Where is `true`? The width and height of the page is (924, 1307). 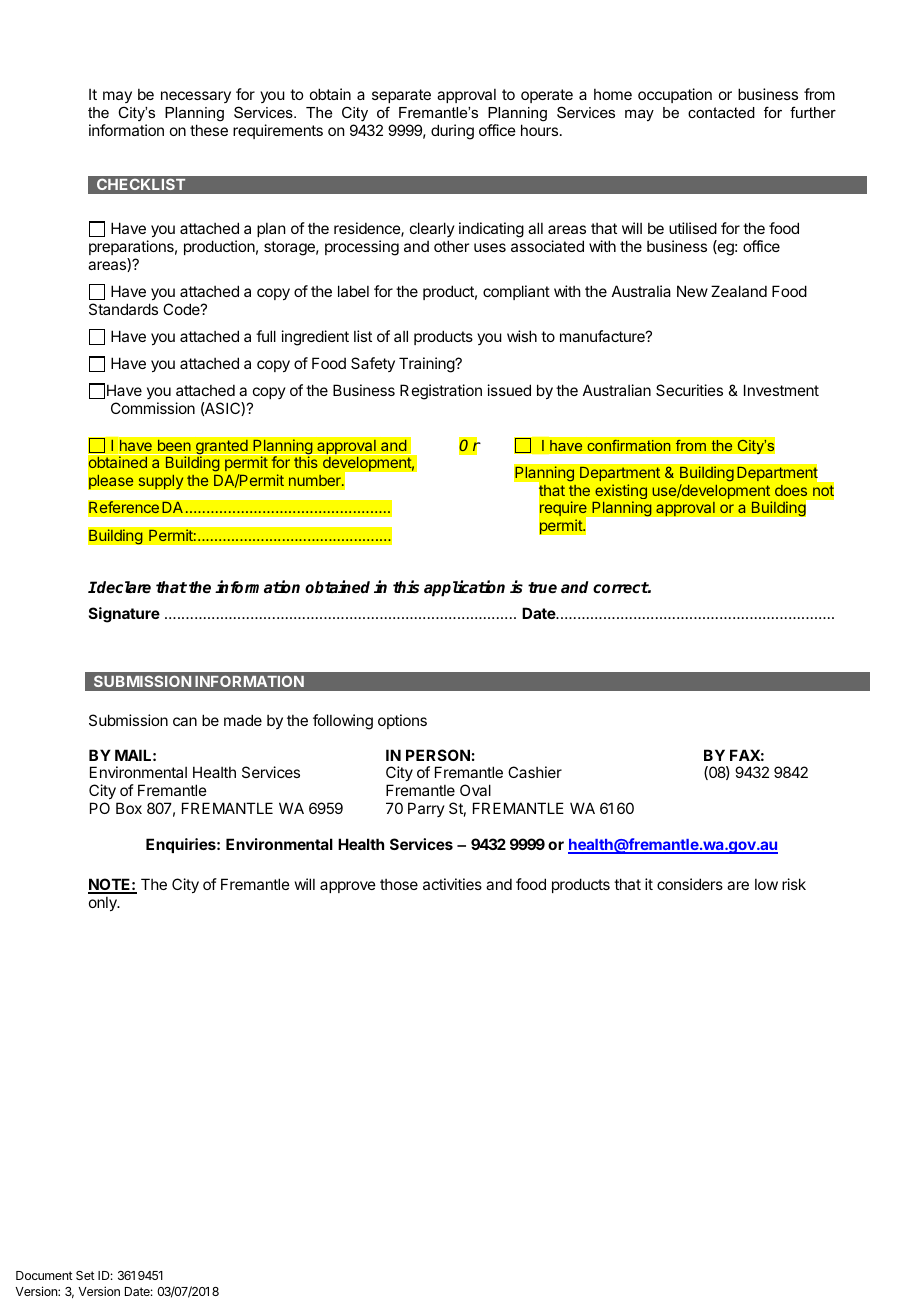
true is located at coordinates (542, 587).
